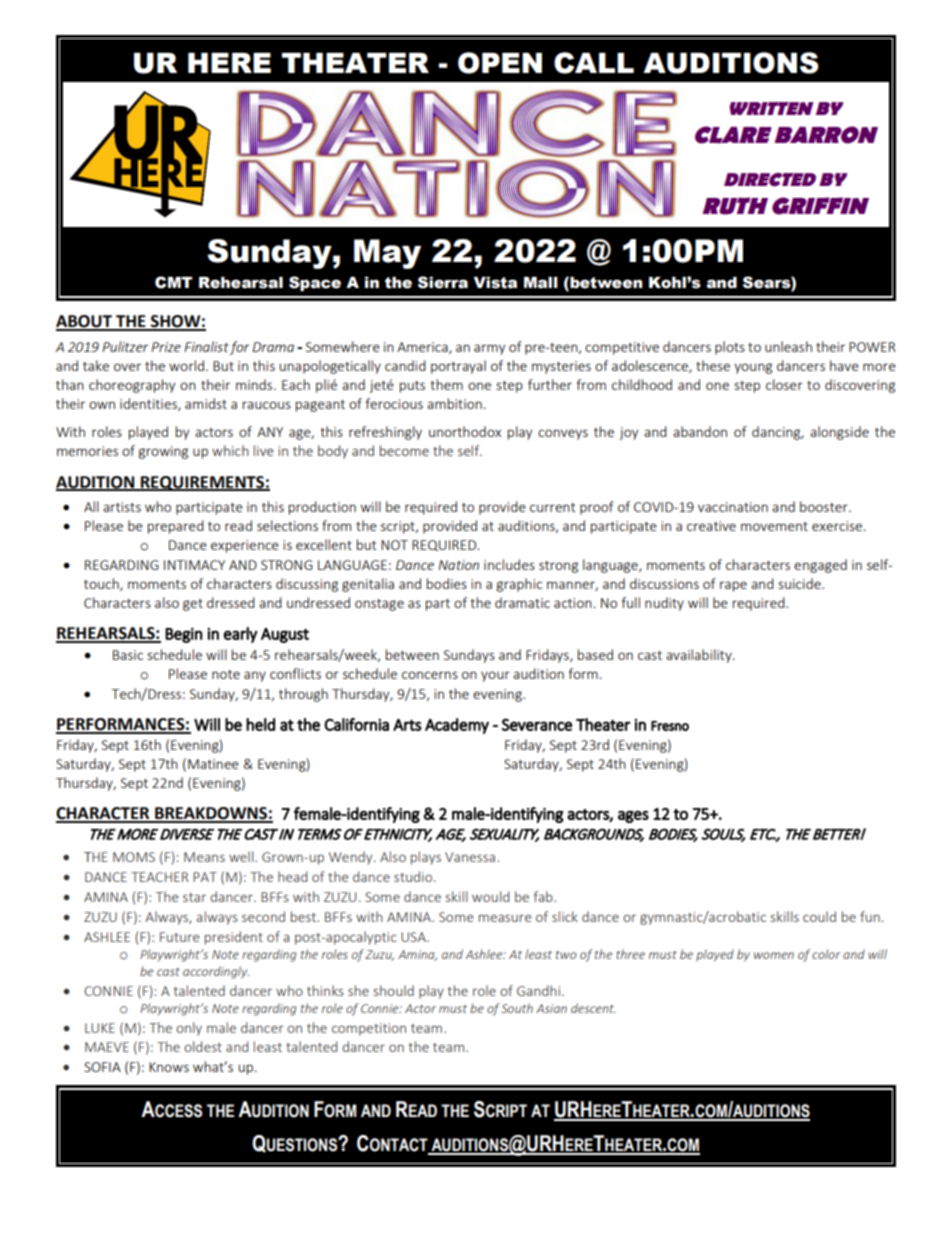 The height and width of the page is (1233, 952). Describe the element at coordinates (774, 955) in the page. I see `women` at that location.
